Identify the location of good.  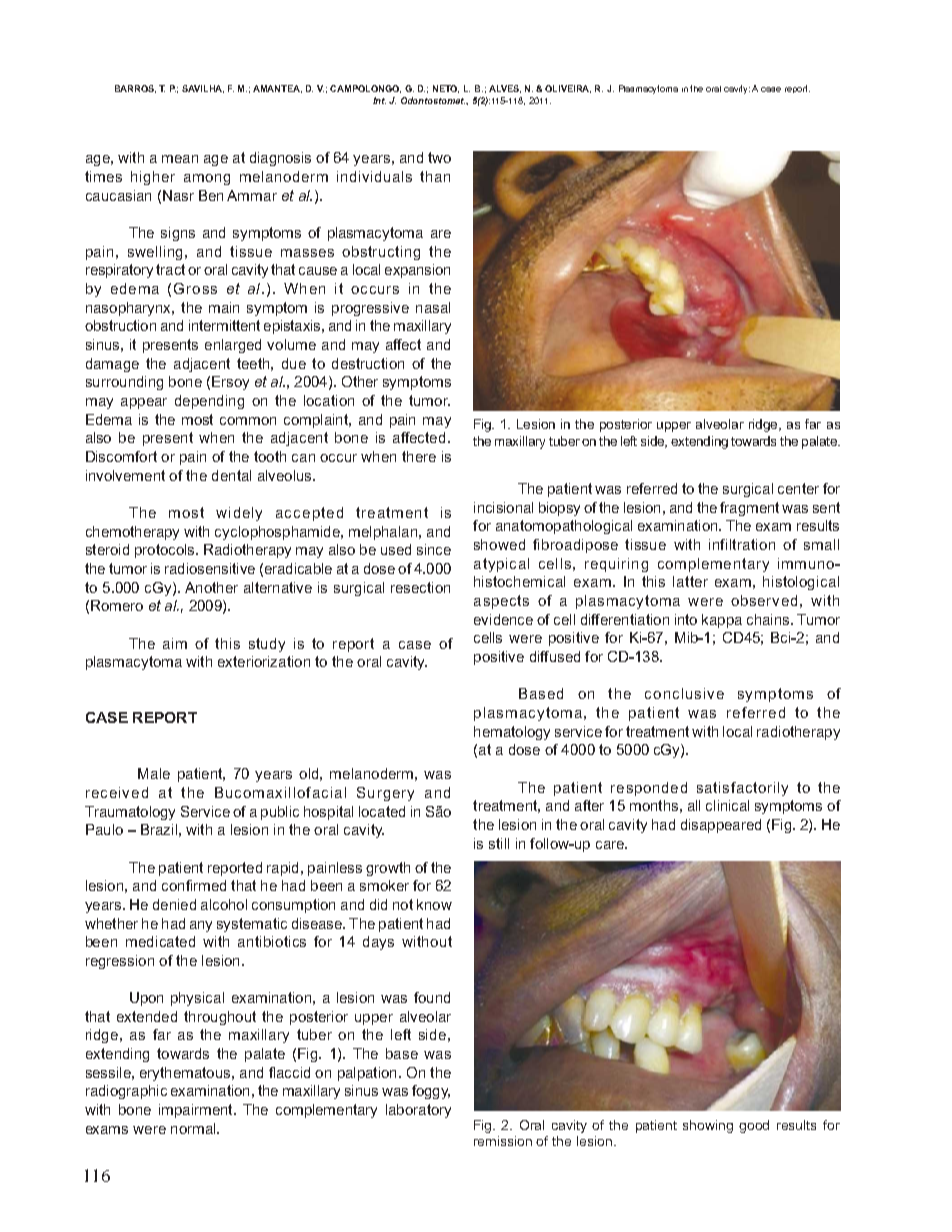
(754, 1126).
